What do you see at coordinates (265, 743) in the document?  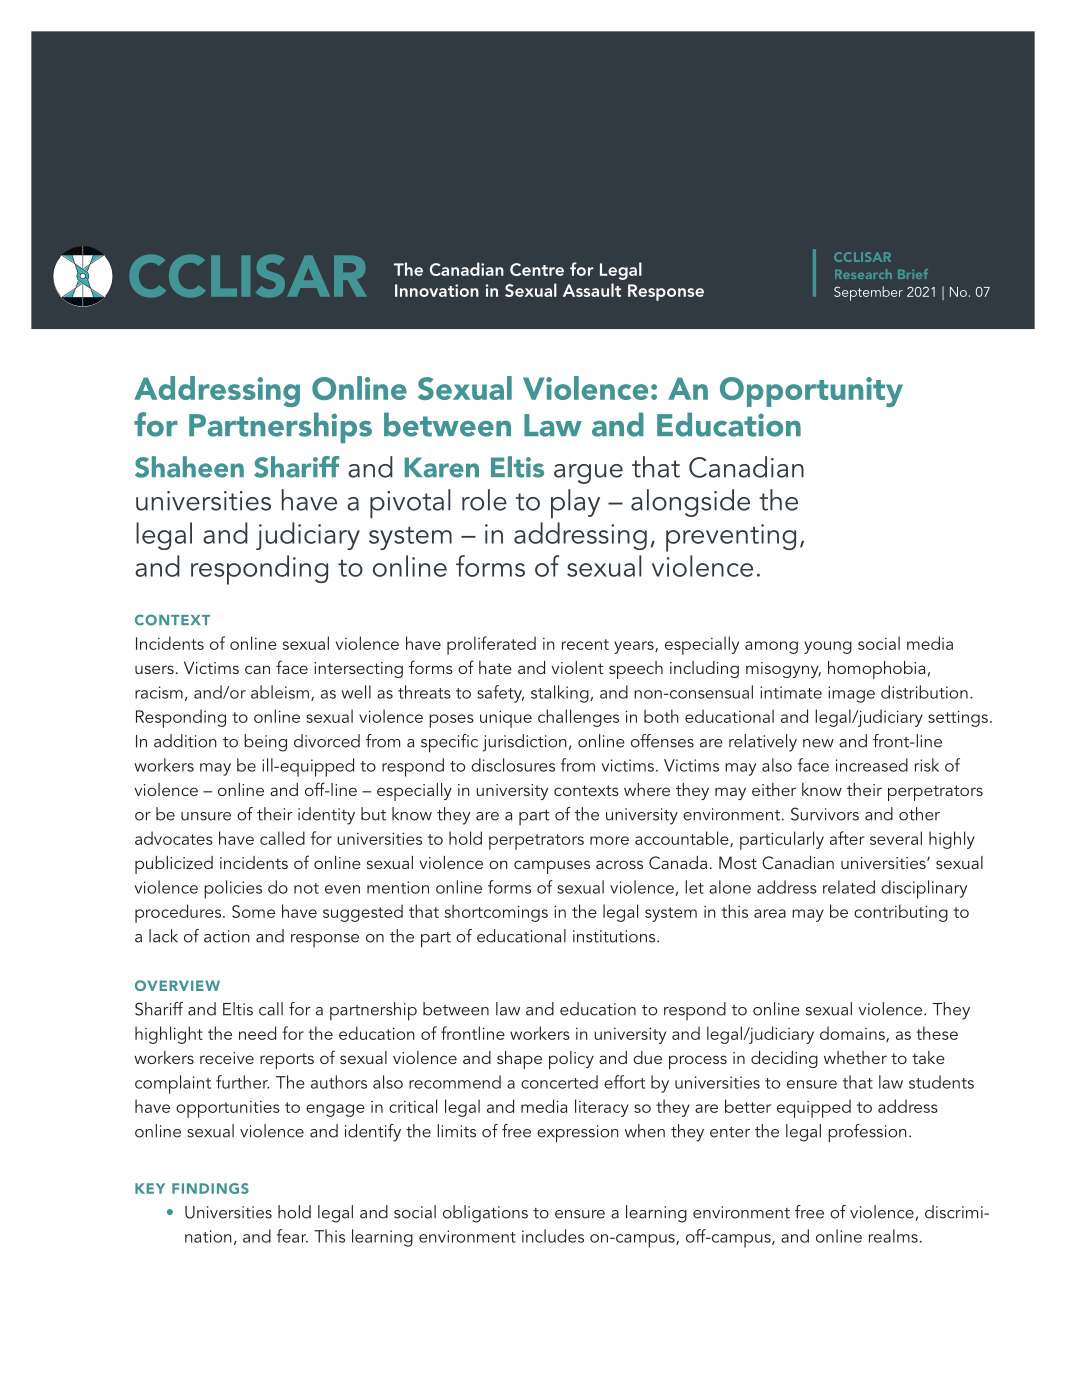 I see `being` at bounding box center [265, 743].
